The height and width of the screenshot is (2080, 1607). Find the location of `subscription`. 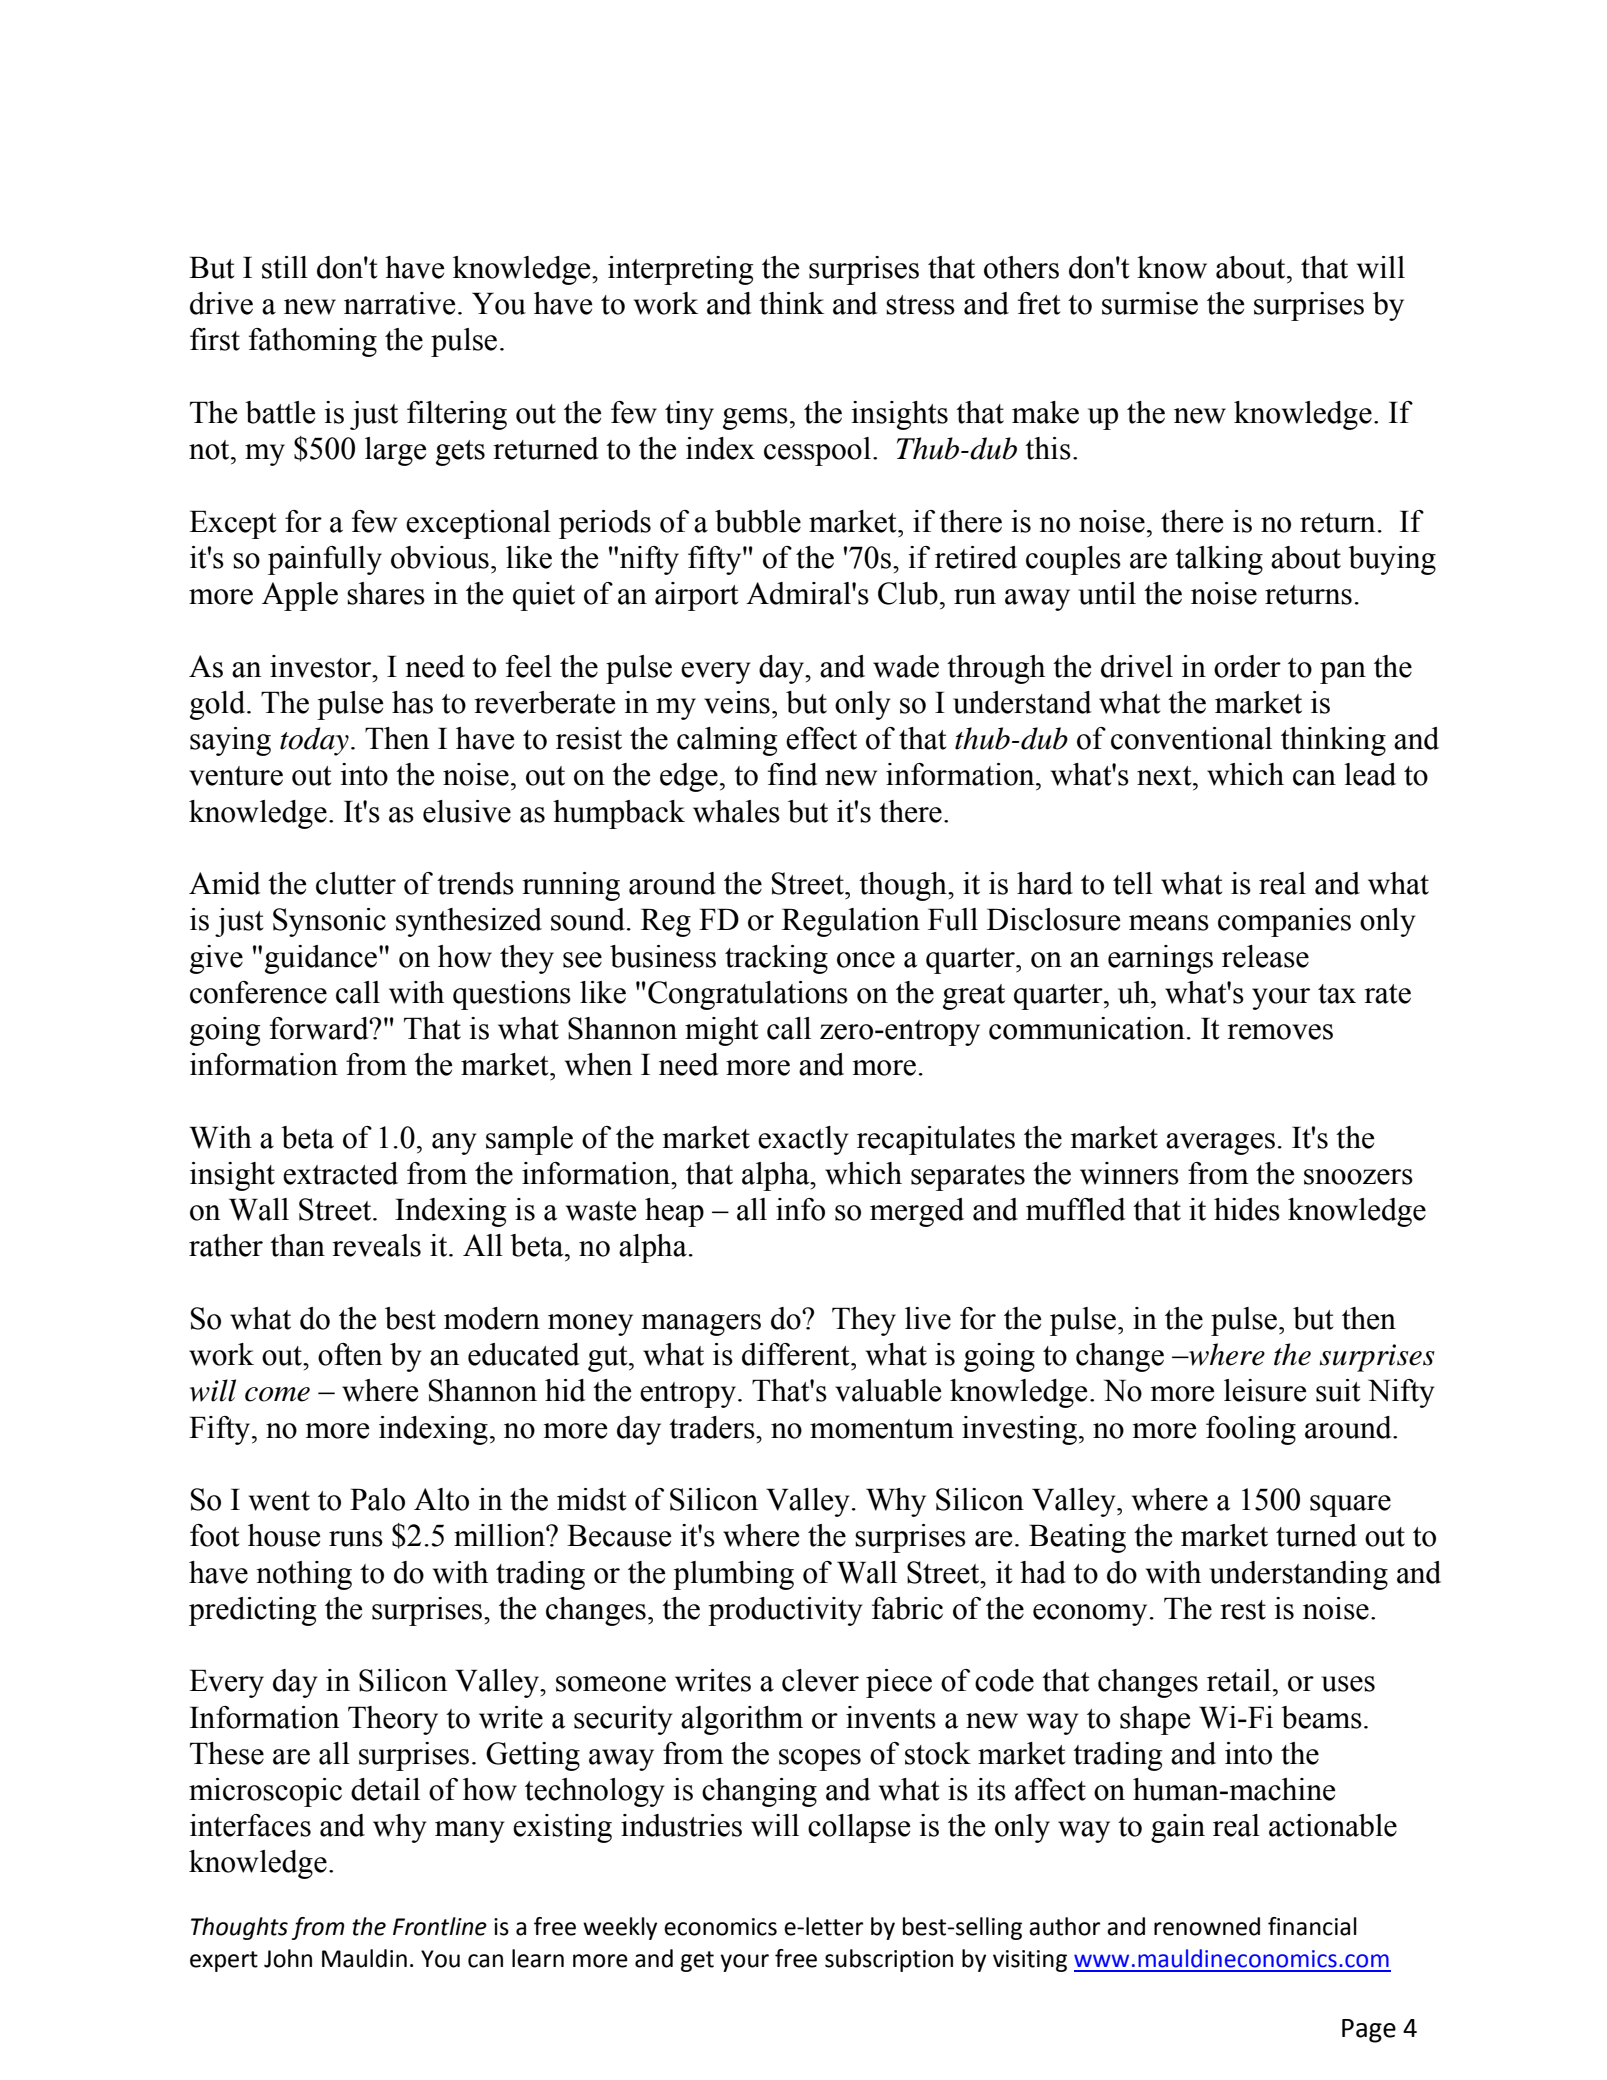

subscription is located at coordinates (889, 1960).
